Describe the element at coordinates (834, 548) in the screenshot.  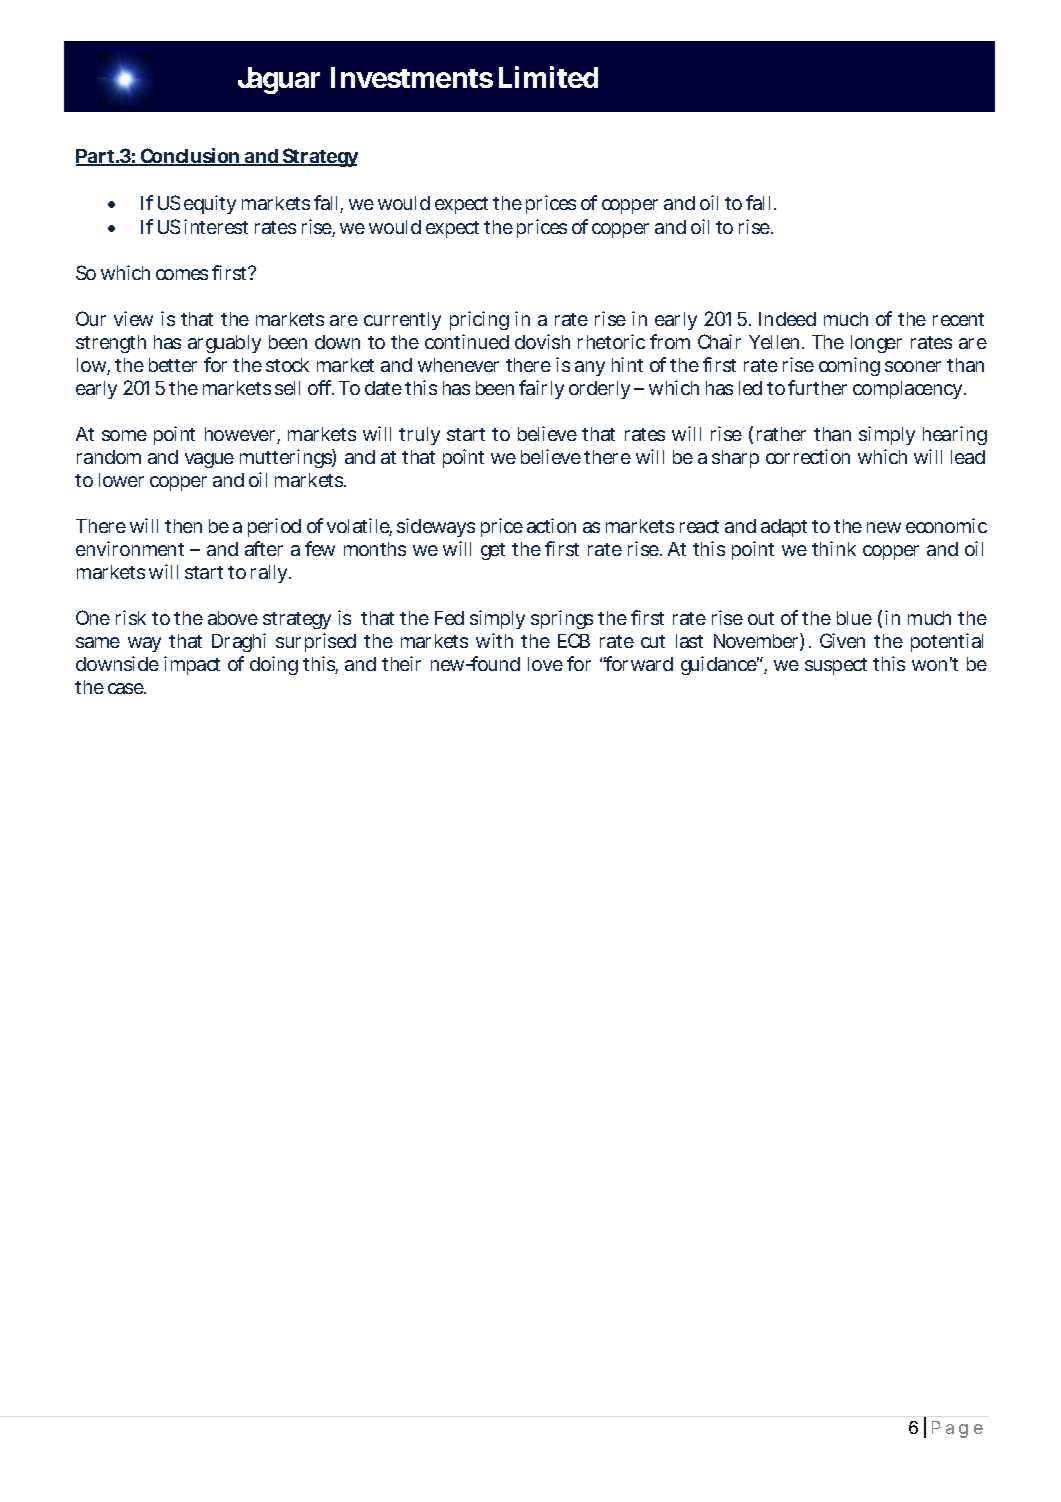
I see `think` at that location.
